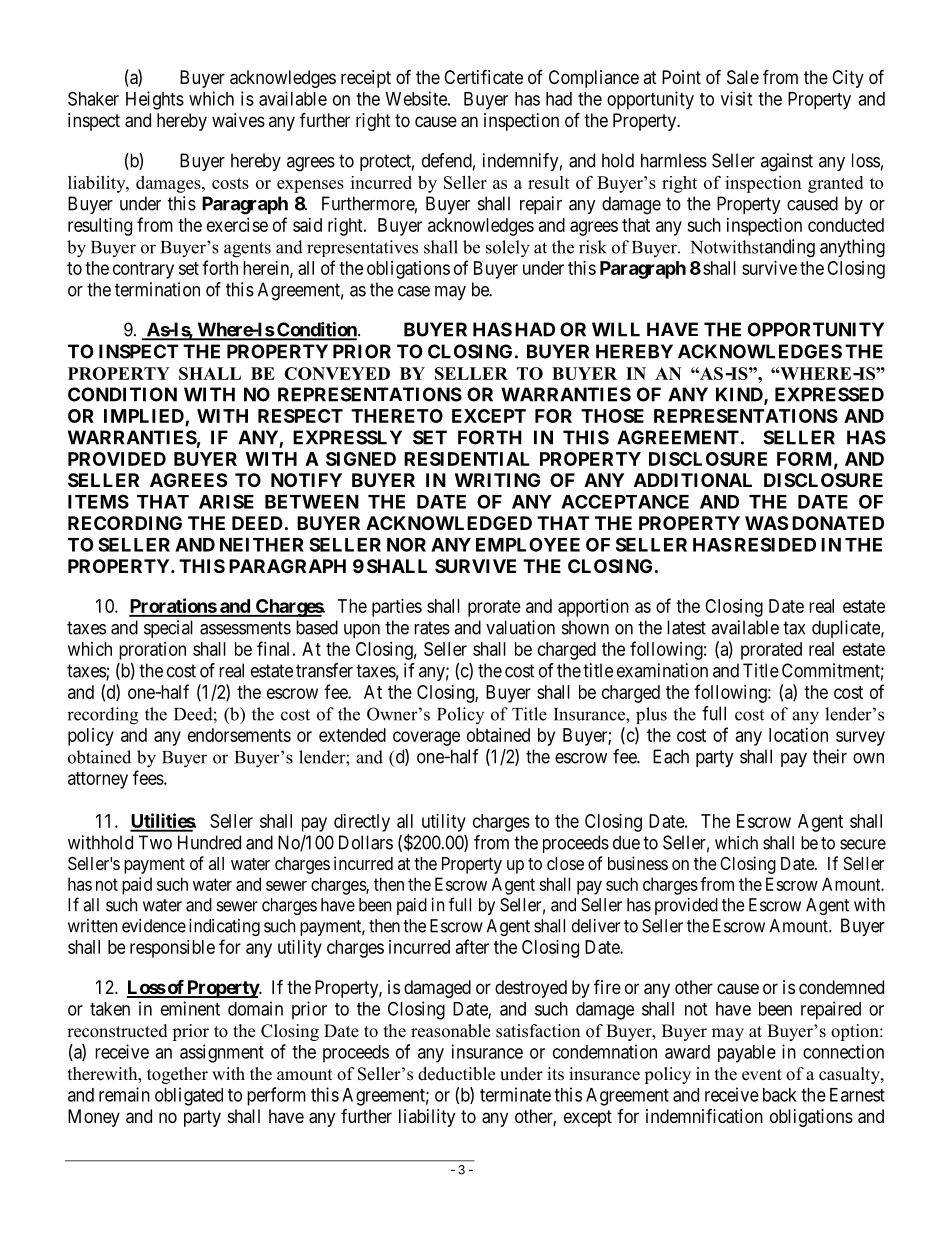  I want to click on RESIDED, so click(775, 544).
